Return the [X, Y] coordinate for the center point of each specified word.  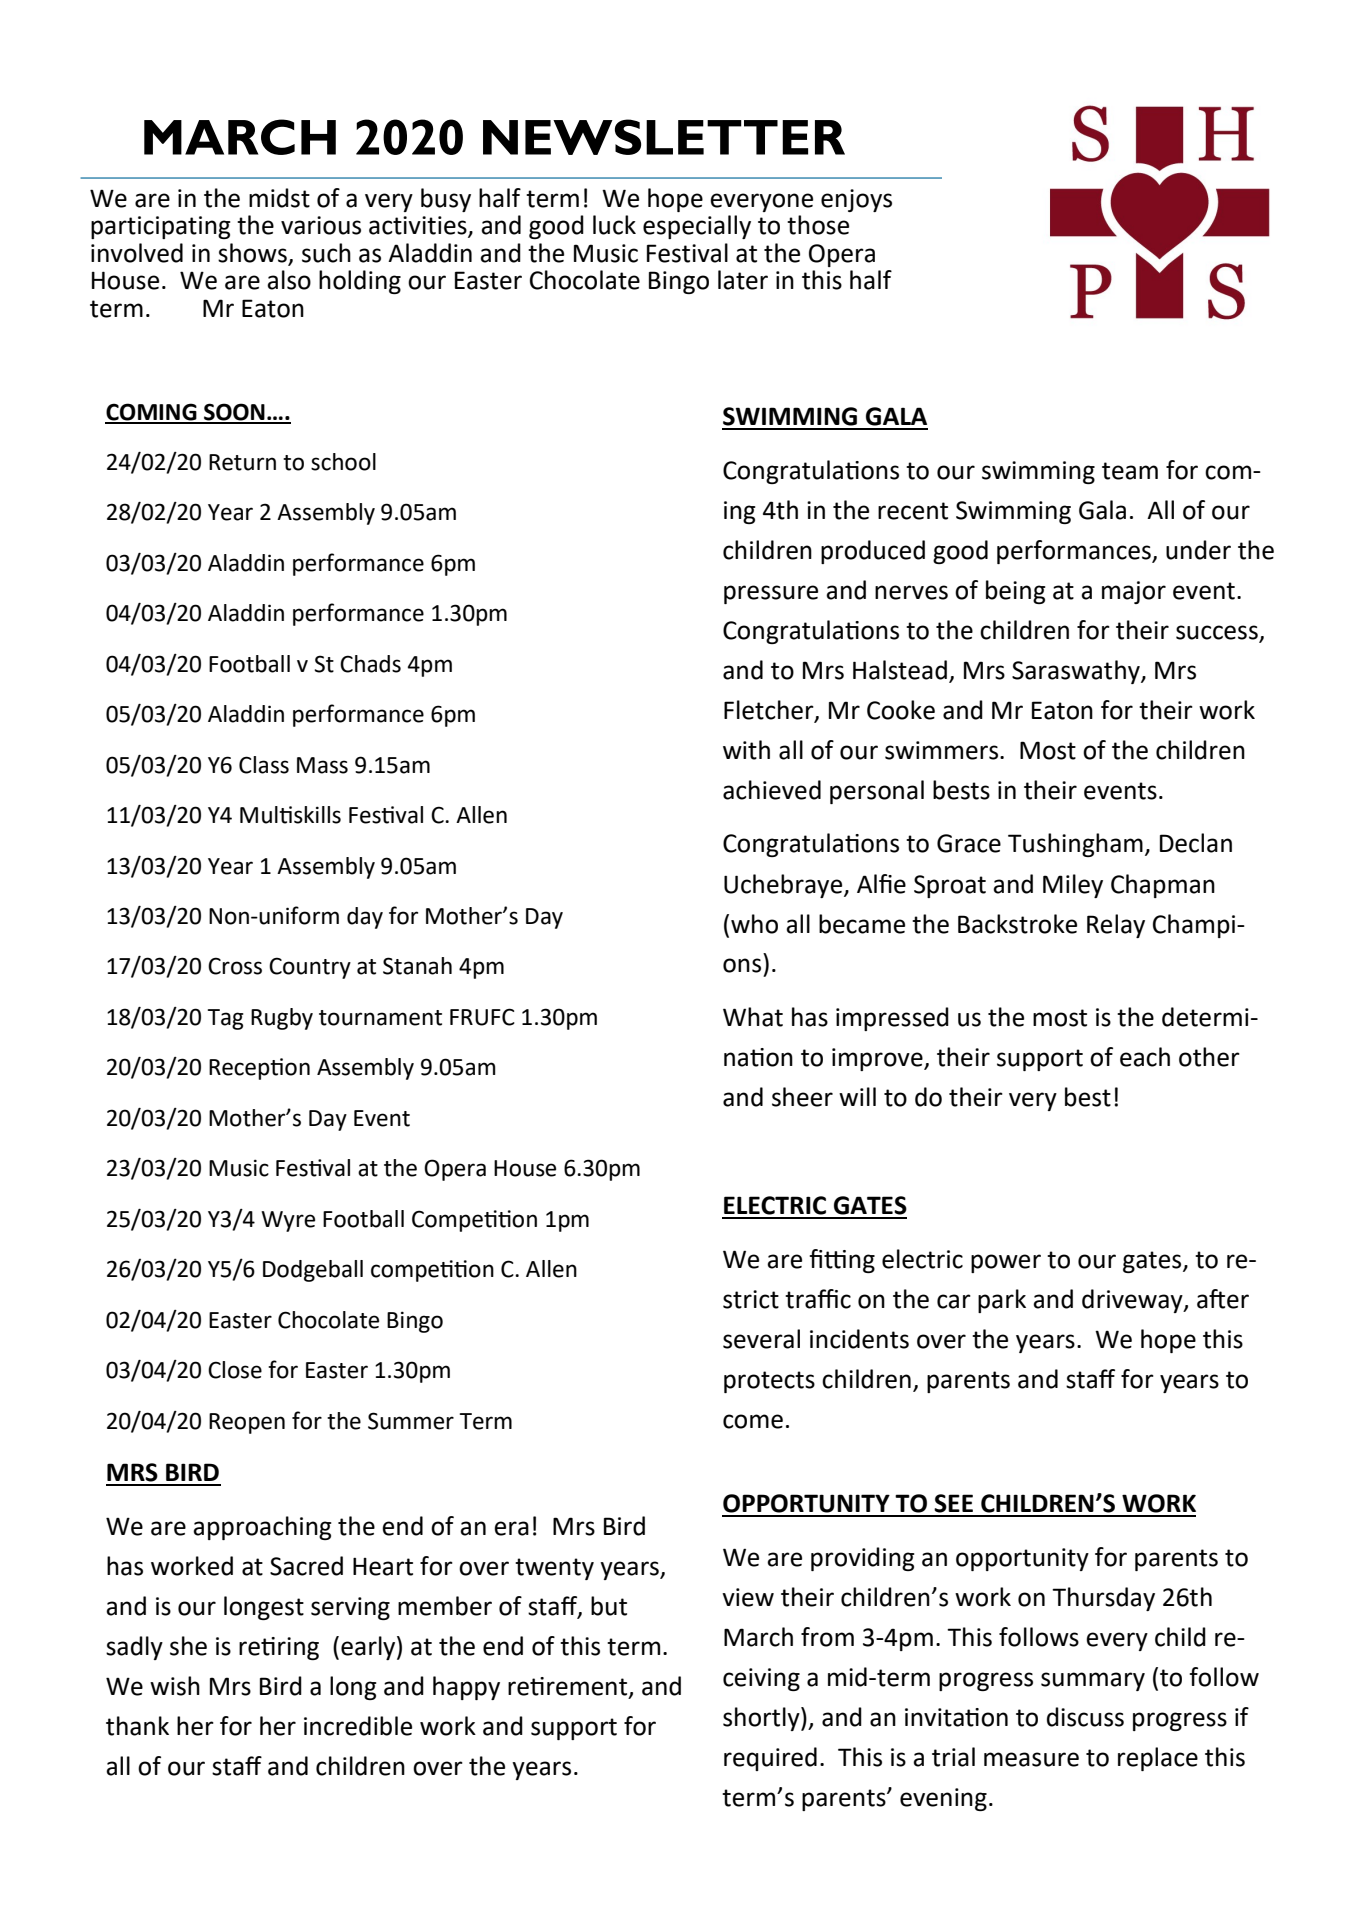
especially [697, 227]
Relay [1116, 926]
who [754, 924]
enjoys [856, 200]
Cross [235, 966]
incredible [358, 1726]
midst [279, 198]
